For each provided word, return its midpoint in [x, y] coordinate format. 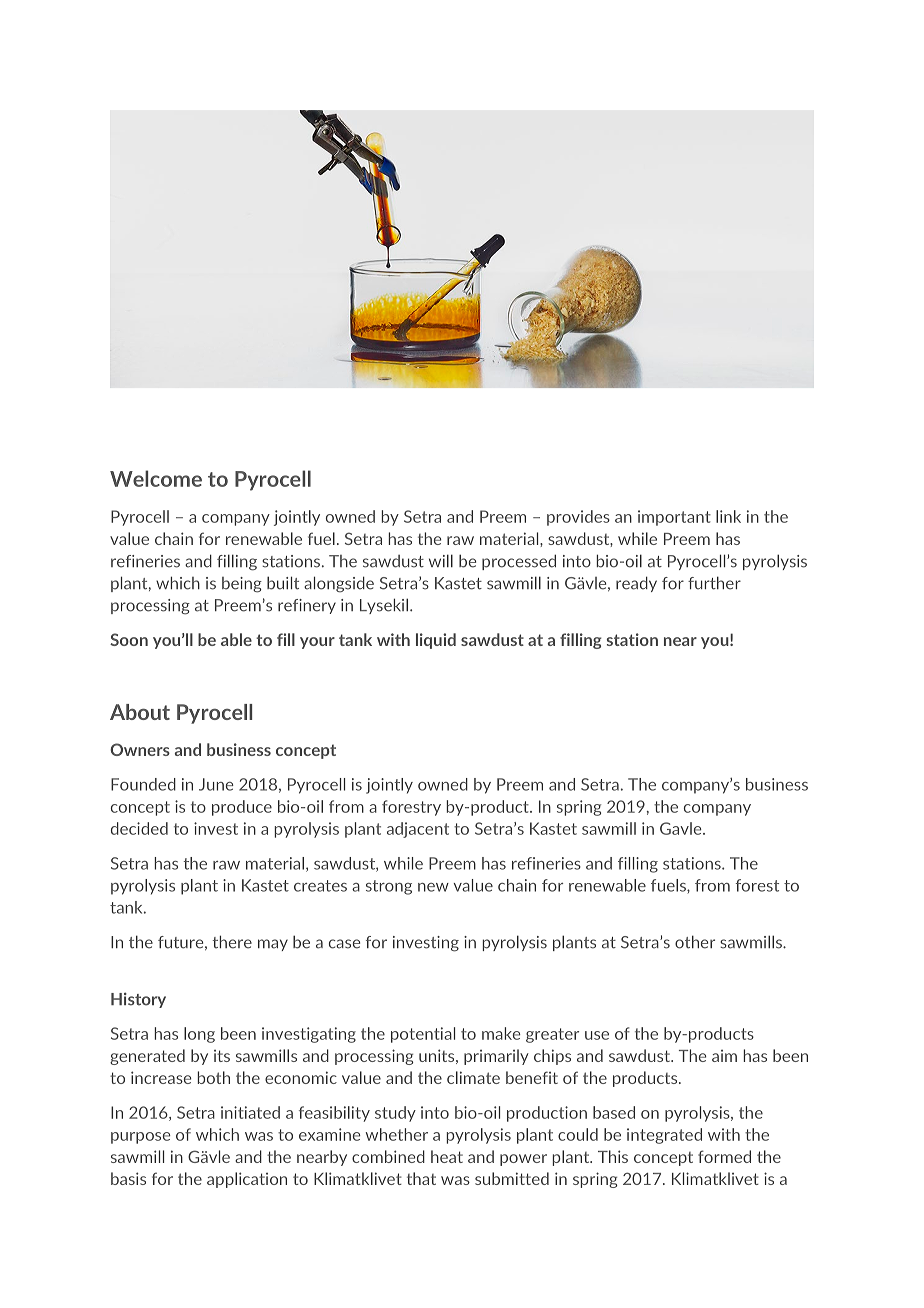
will [441, 560]
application [247, 1180]
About [140, 712]
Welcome [156, 478]
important [674, 518]
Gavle [682, 828]
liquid [436, 641]
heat [447, 1156]
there [232, 942]
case [344, 944]
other [695, 942]
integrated [664, 1136]
